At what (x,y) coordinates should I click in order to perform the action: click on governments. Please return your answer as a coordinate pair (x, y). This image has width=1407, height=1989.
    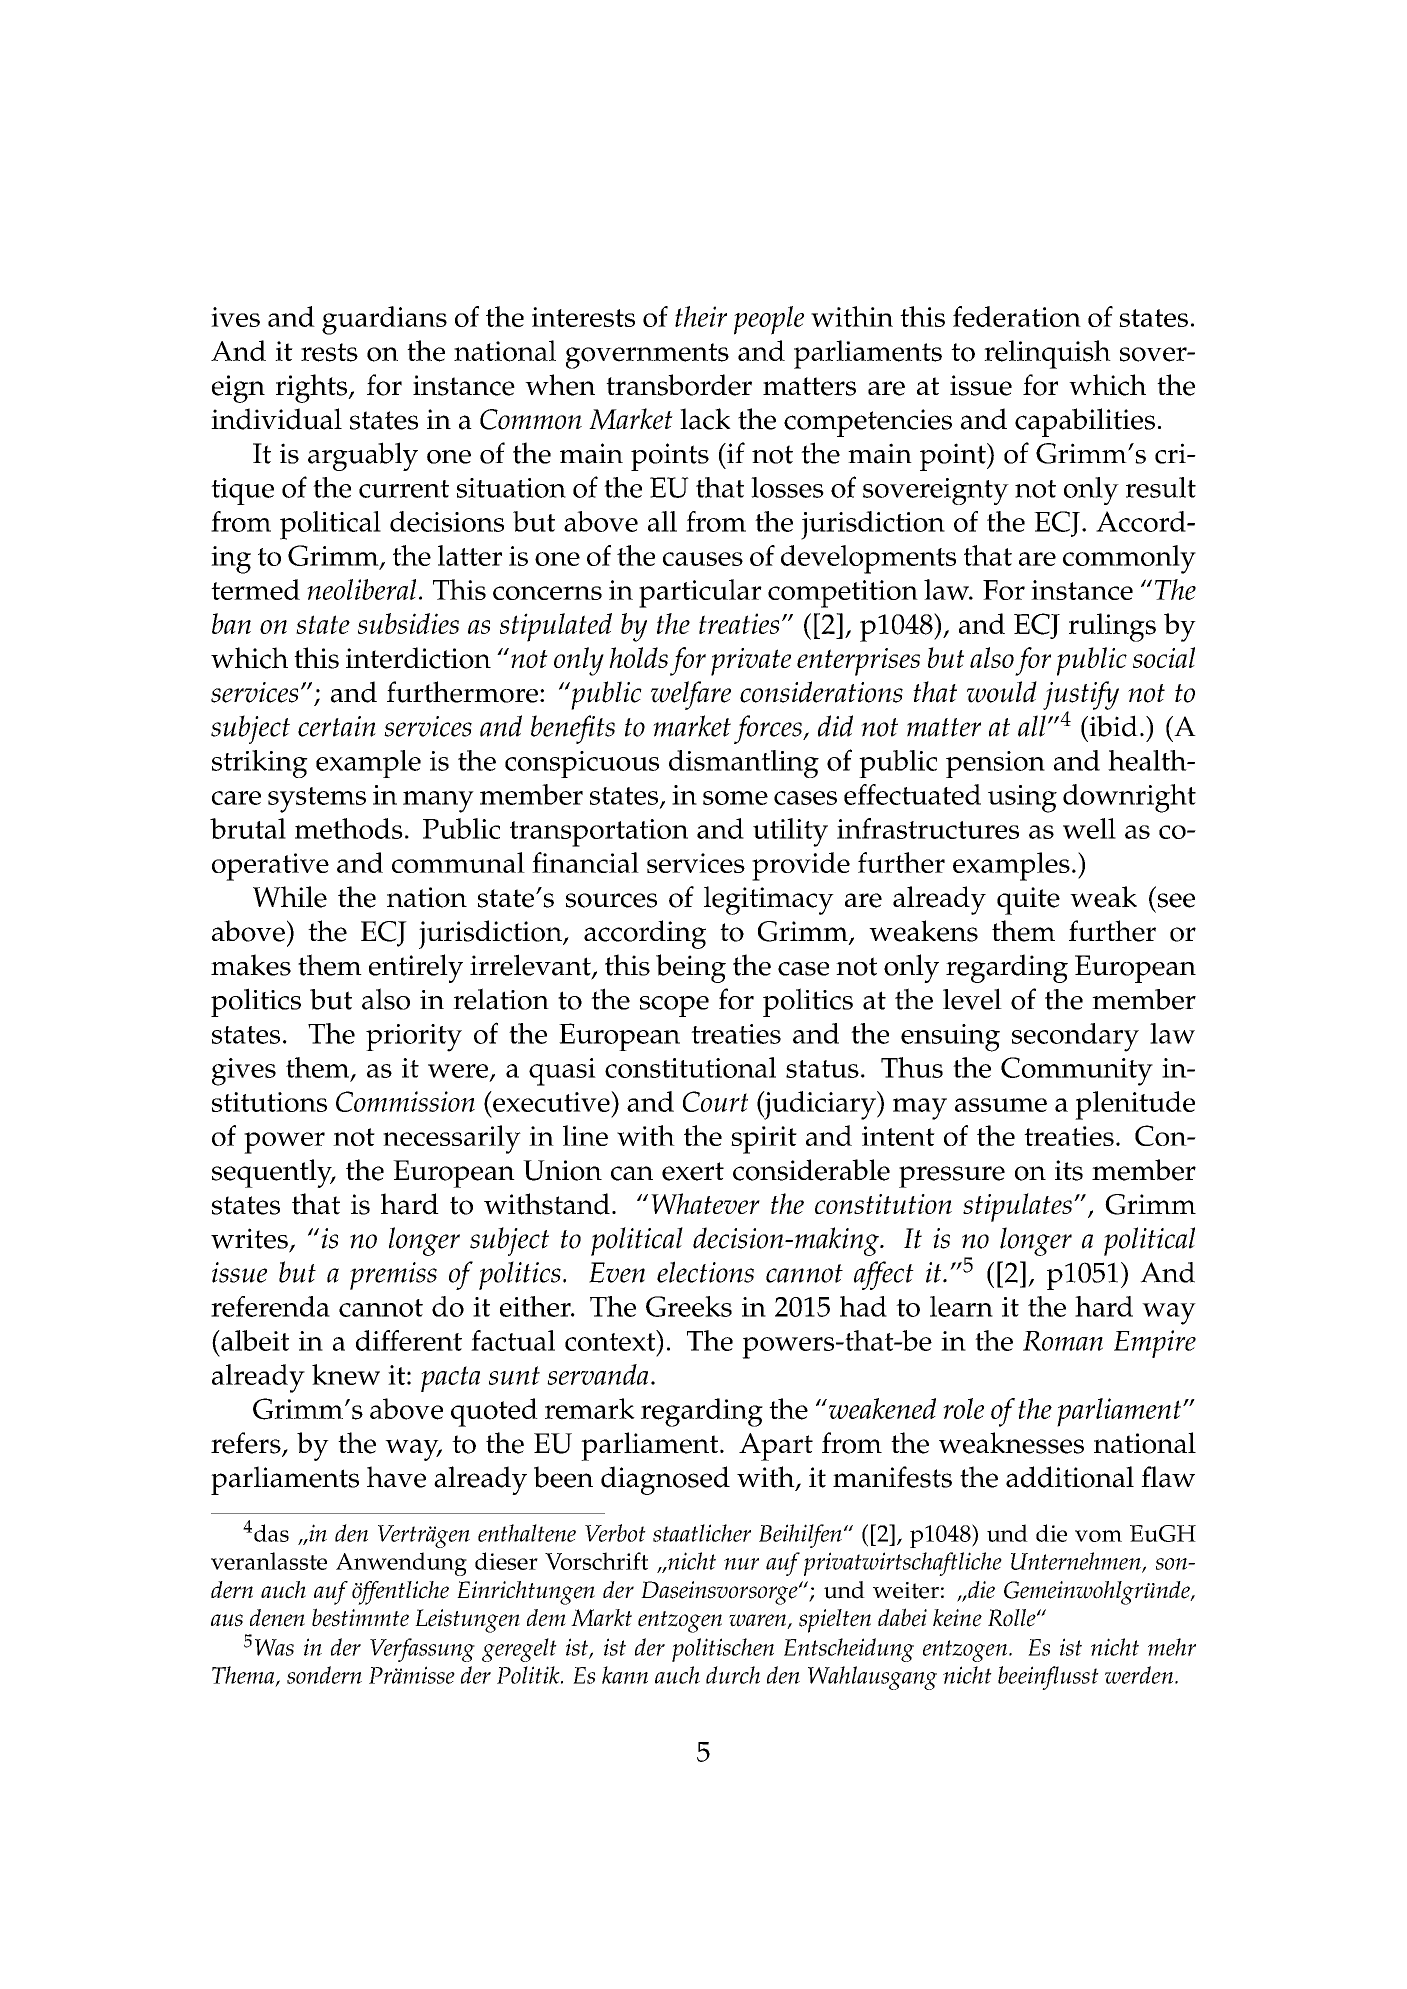
    Looking at the image, I should click on (647, 356).
